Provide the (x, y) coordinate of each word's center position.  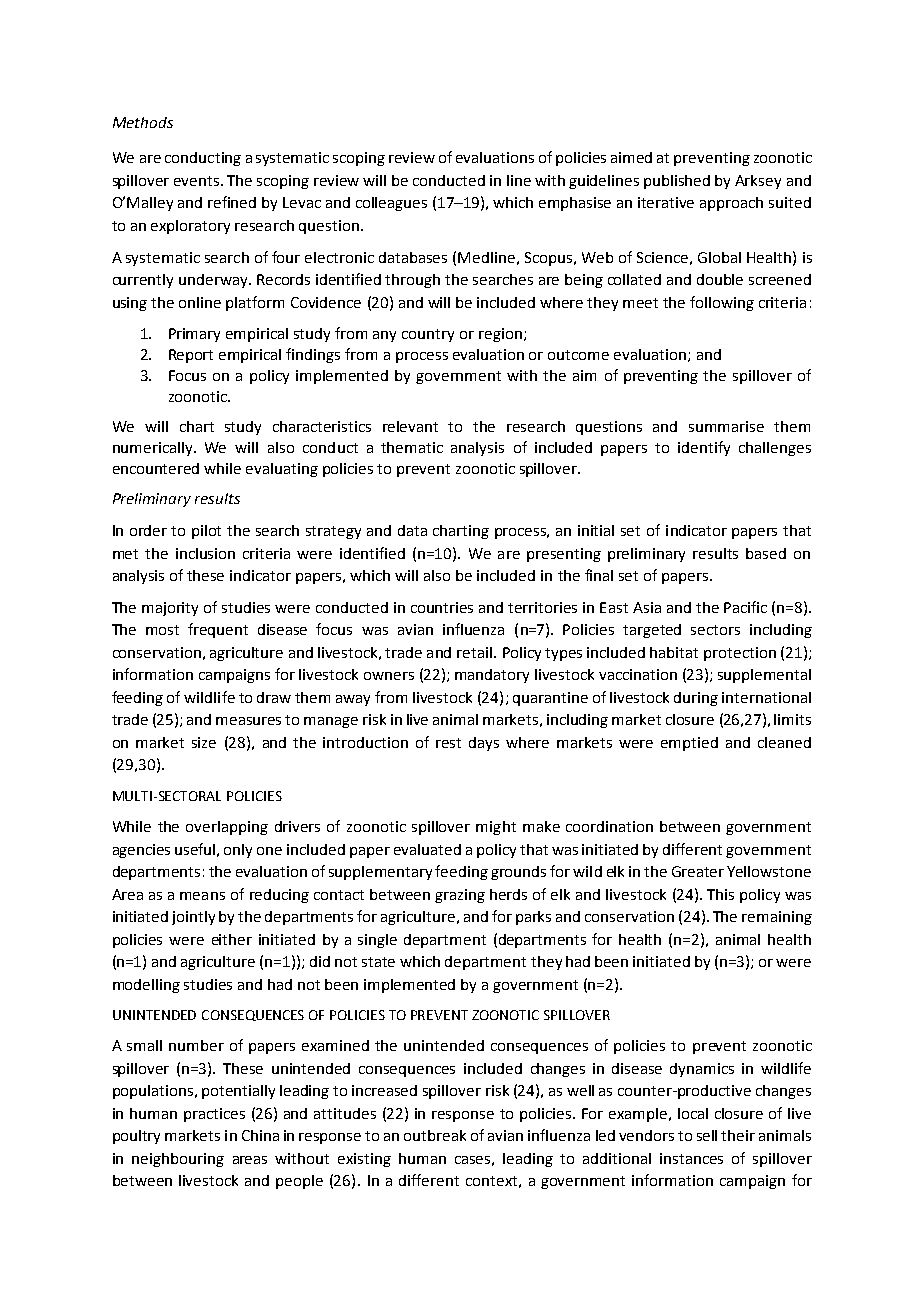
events (198, 181)
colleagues (391, 204)
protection (740, 654)
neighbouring (178, 1160)
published (677, 182)
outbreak (435, 1135)
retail (474, 652)
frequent (218, 630)
